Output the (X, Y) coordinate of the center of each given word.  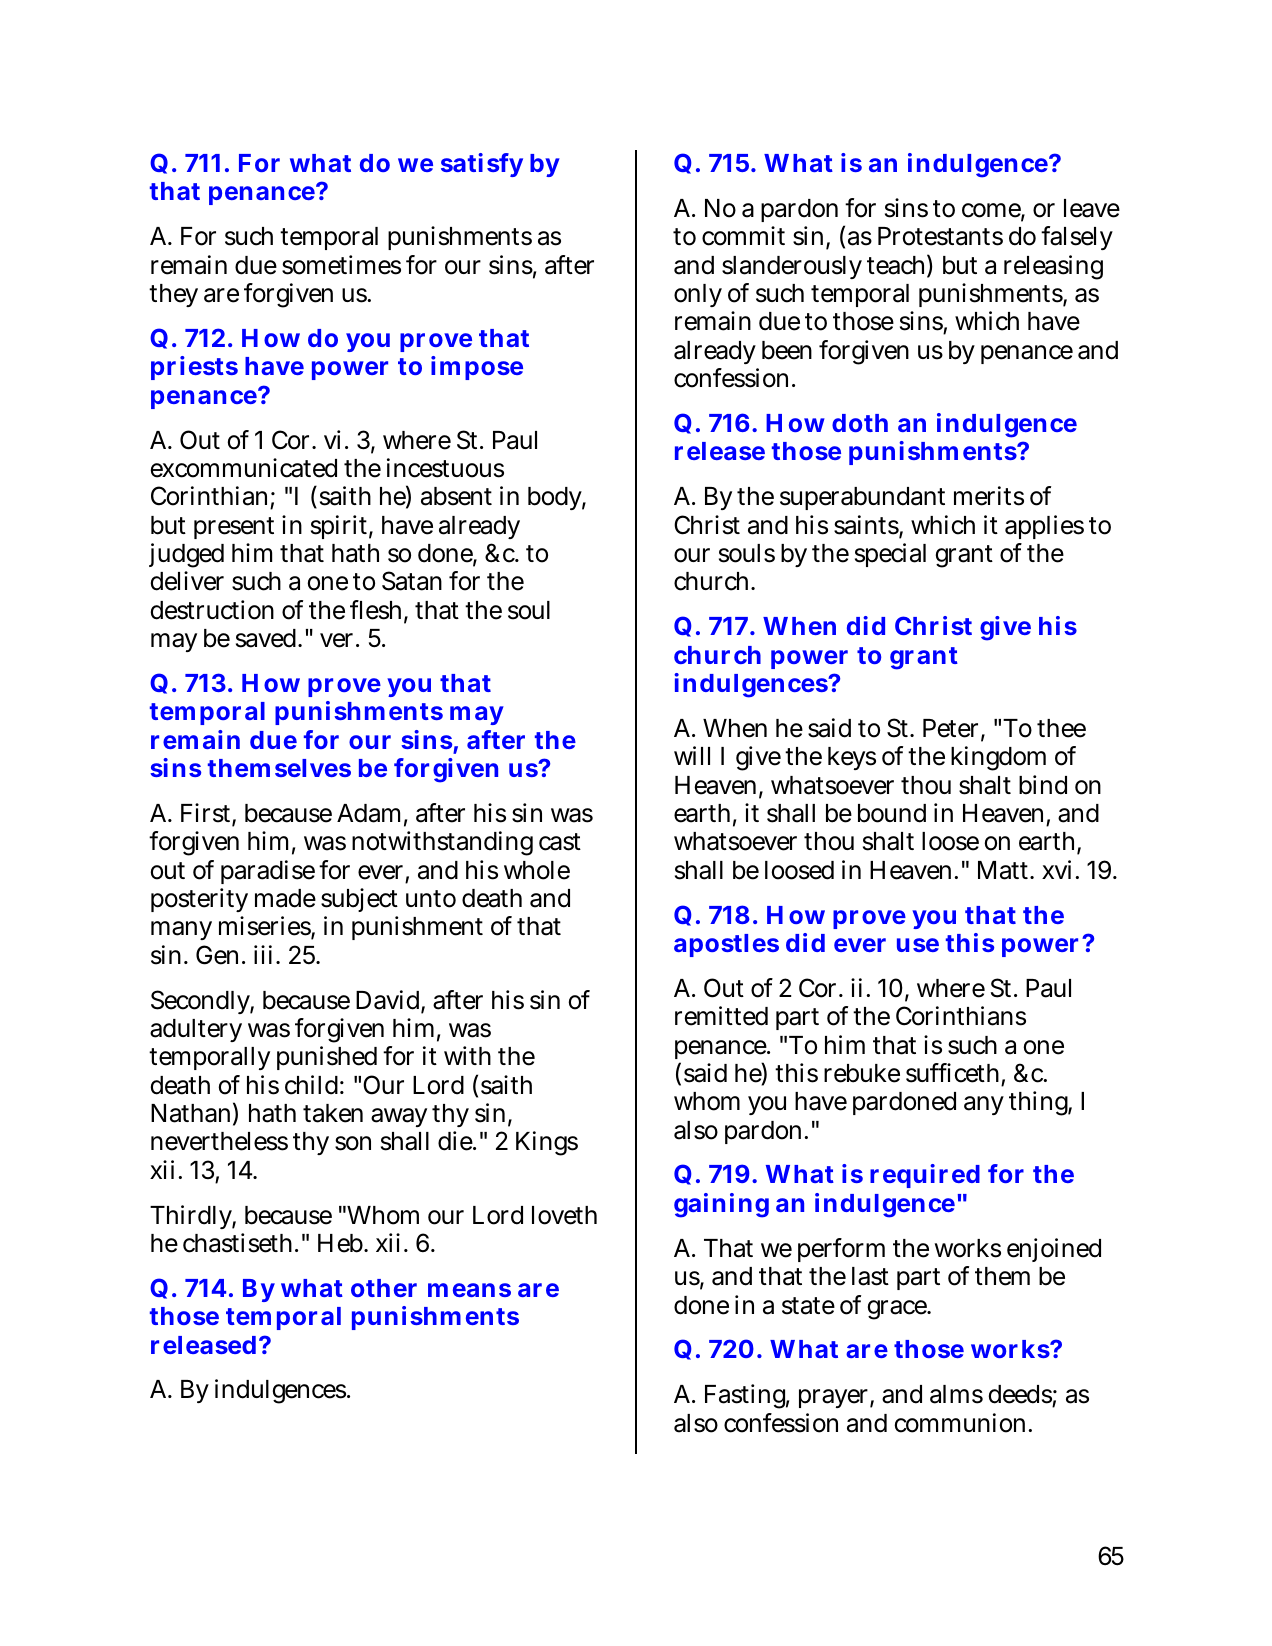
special (890, 555)
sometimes (341, 265)
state (808, 1306)
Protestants (940, 236)
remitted (721, 1016)
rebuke (862, 1073)
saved (268, 638)
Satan (412, 581)
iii (265, 954)
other (384, 1288)
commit (743, 236)
